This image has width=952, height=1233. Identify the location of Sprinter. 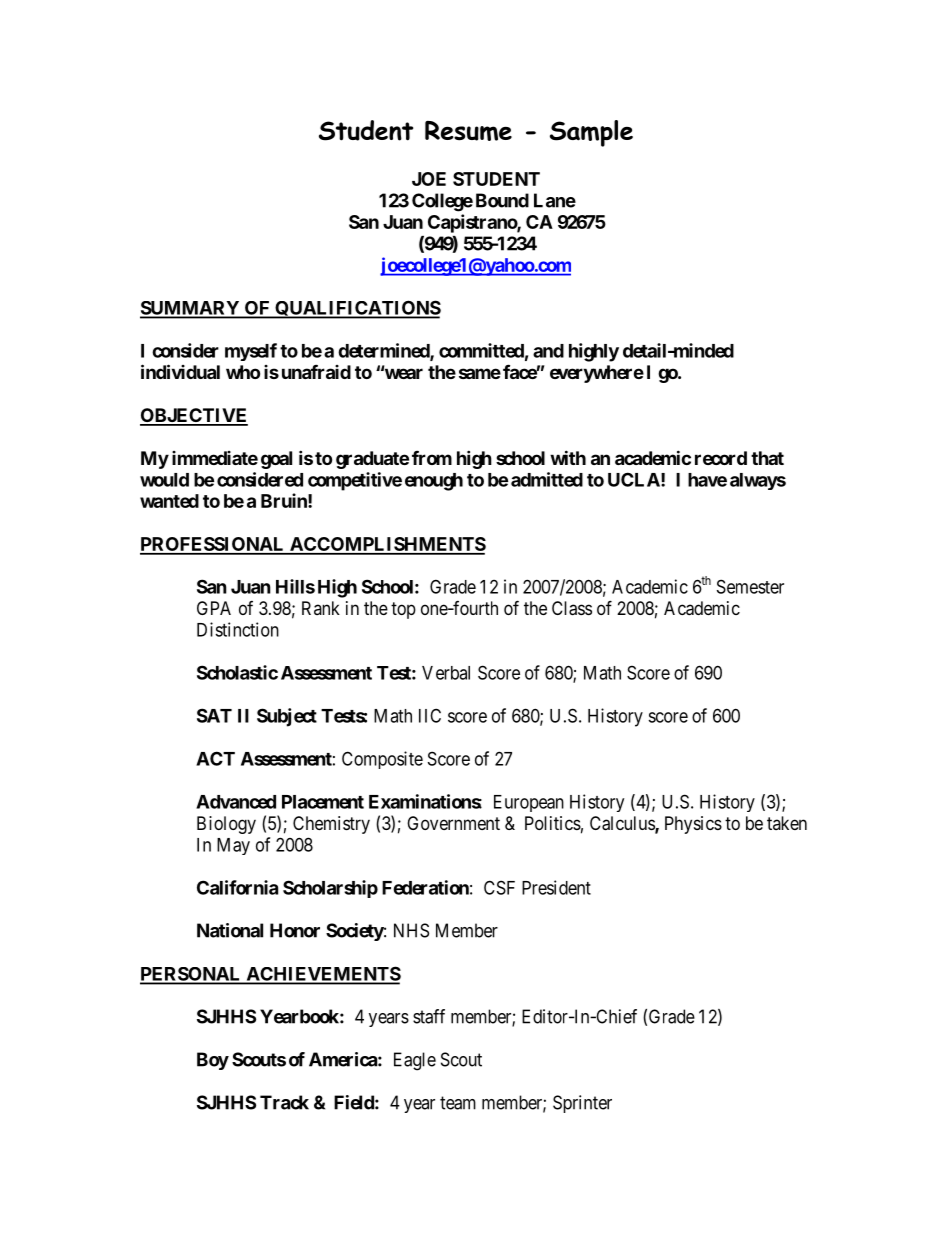
(582, 1104).
